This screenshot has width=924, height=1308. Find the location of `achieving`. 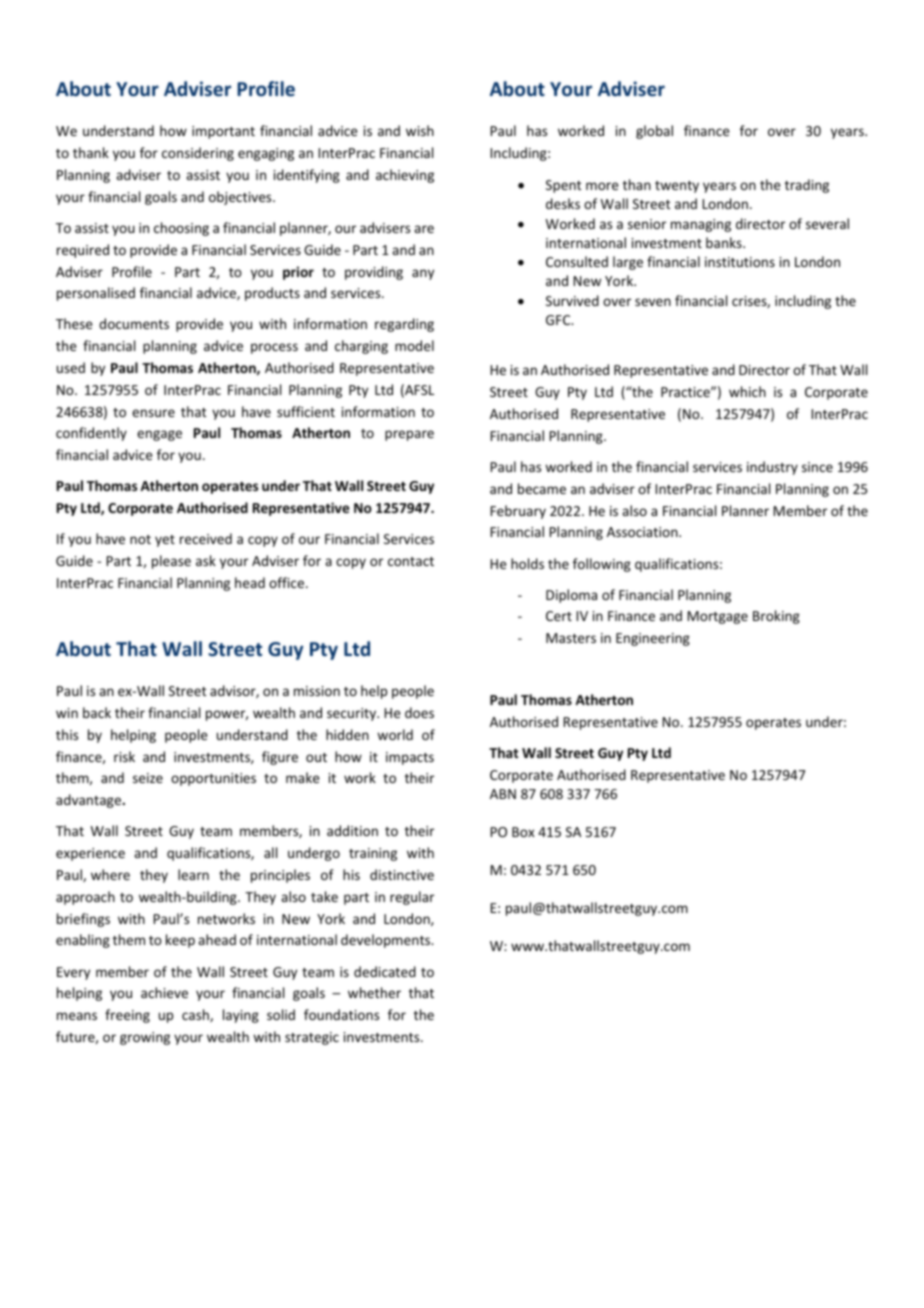

achieving is located at coordinates (405, 176).
